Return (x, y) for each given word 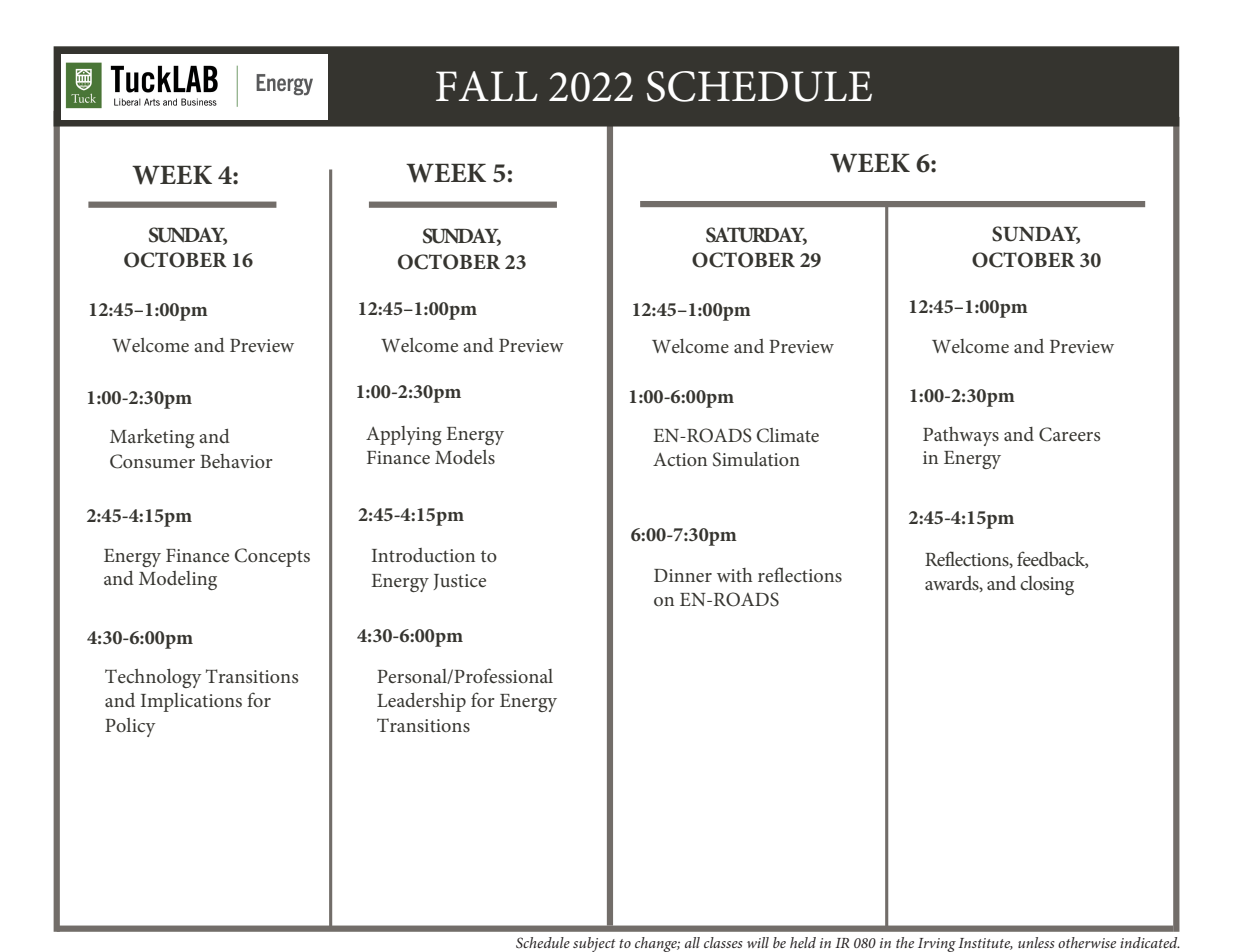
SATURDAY (756, 235)
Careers (1069, 434)
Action (680, 459)
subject (594, 944)
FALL (487, 86)
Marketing (152, 438)
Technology (153, 678)
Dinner (683, 575)
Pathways (961, 436)
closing (1047, 585)
